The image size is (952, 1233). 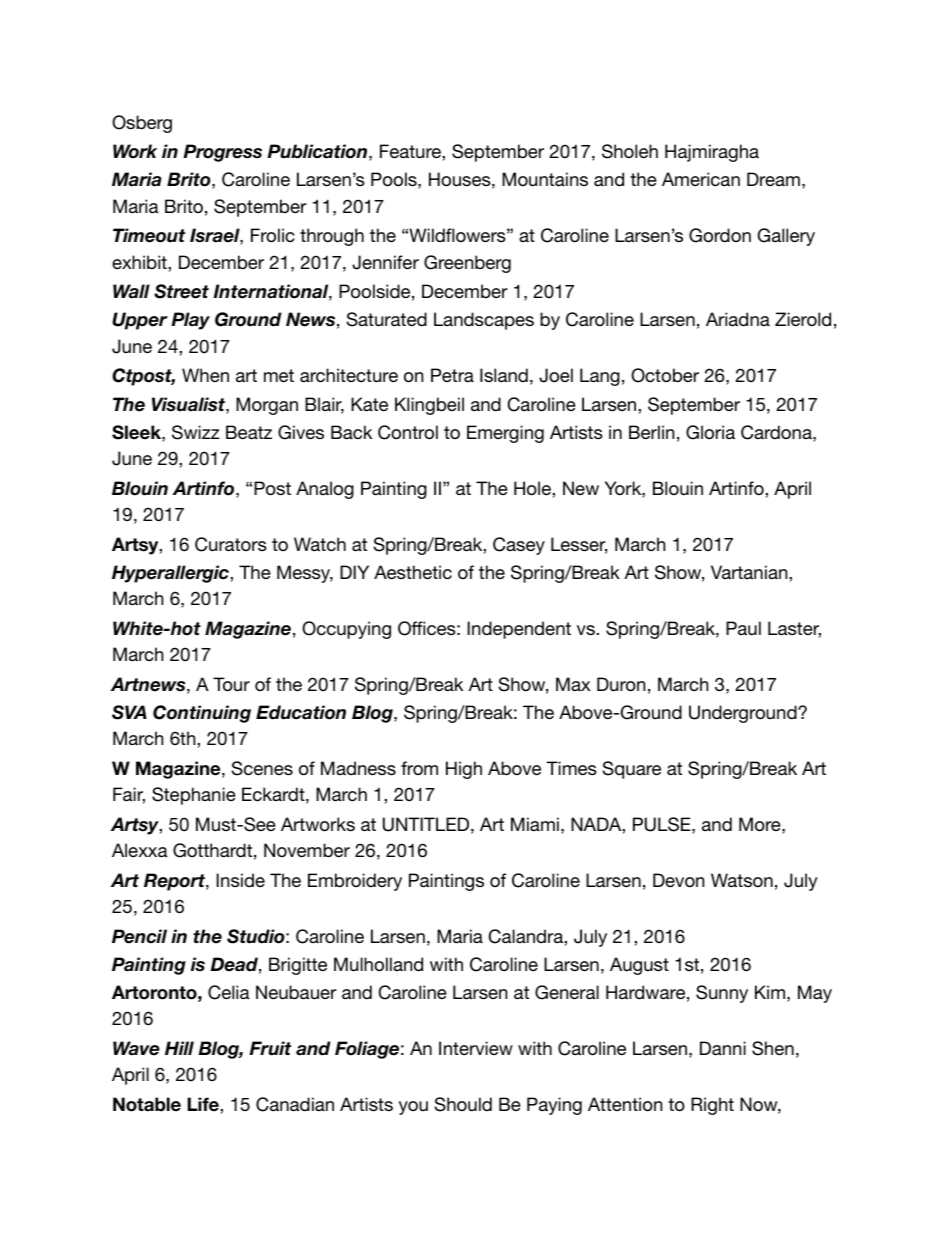 What do you see at coordinates (222, 153) in the screenshot?
I see `Progress` at bounding box center [222, 153].
